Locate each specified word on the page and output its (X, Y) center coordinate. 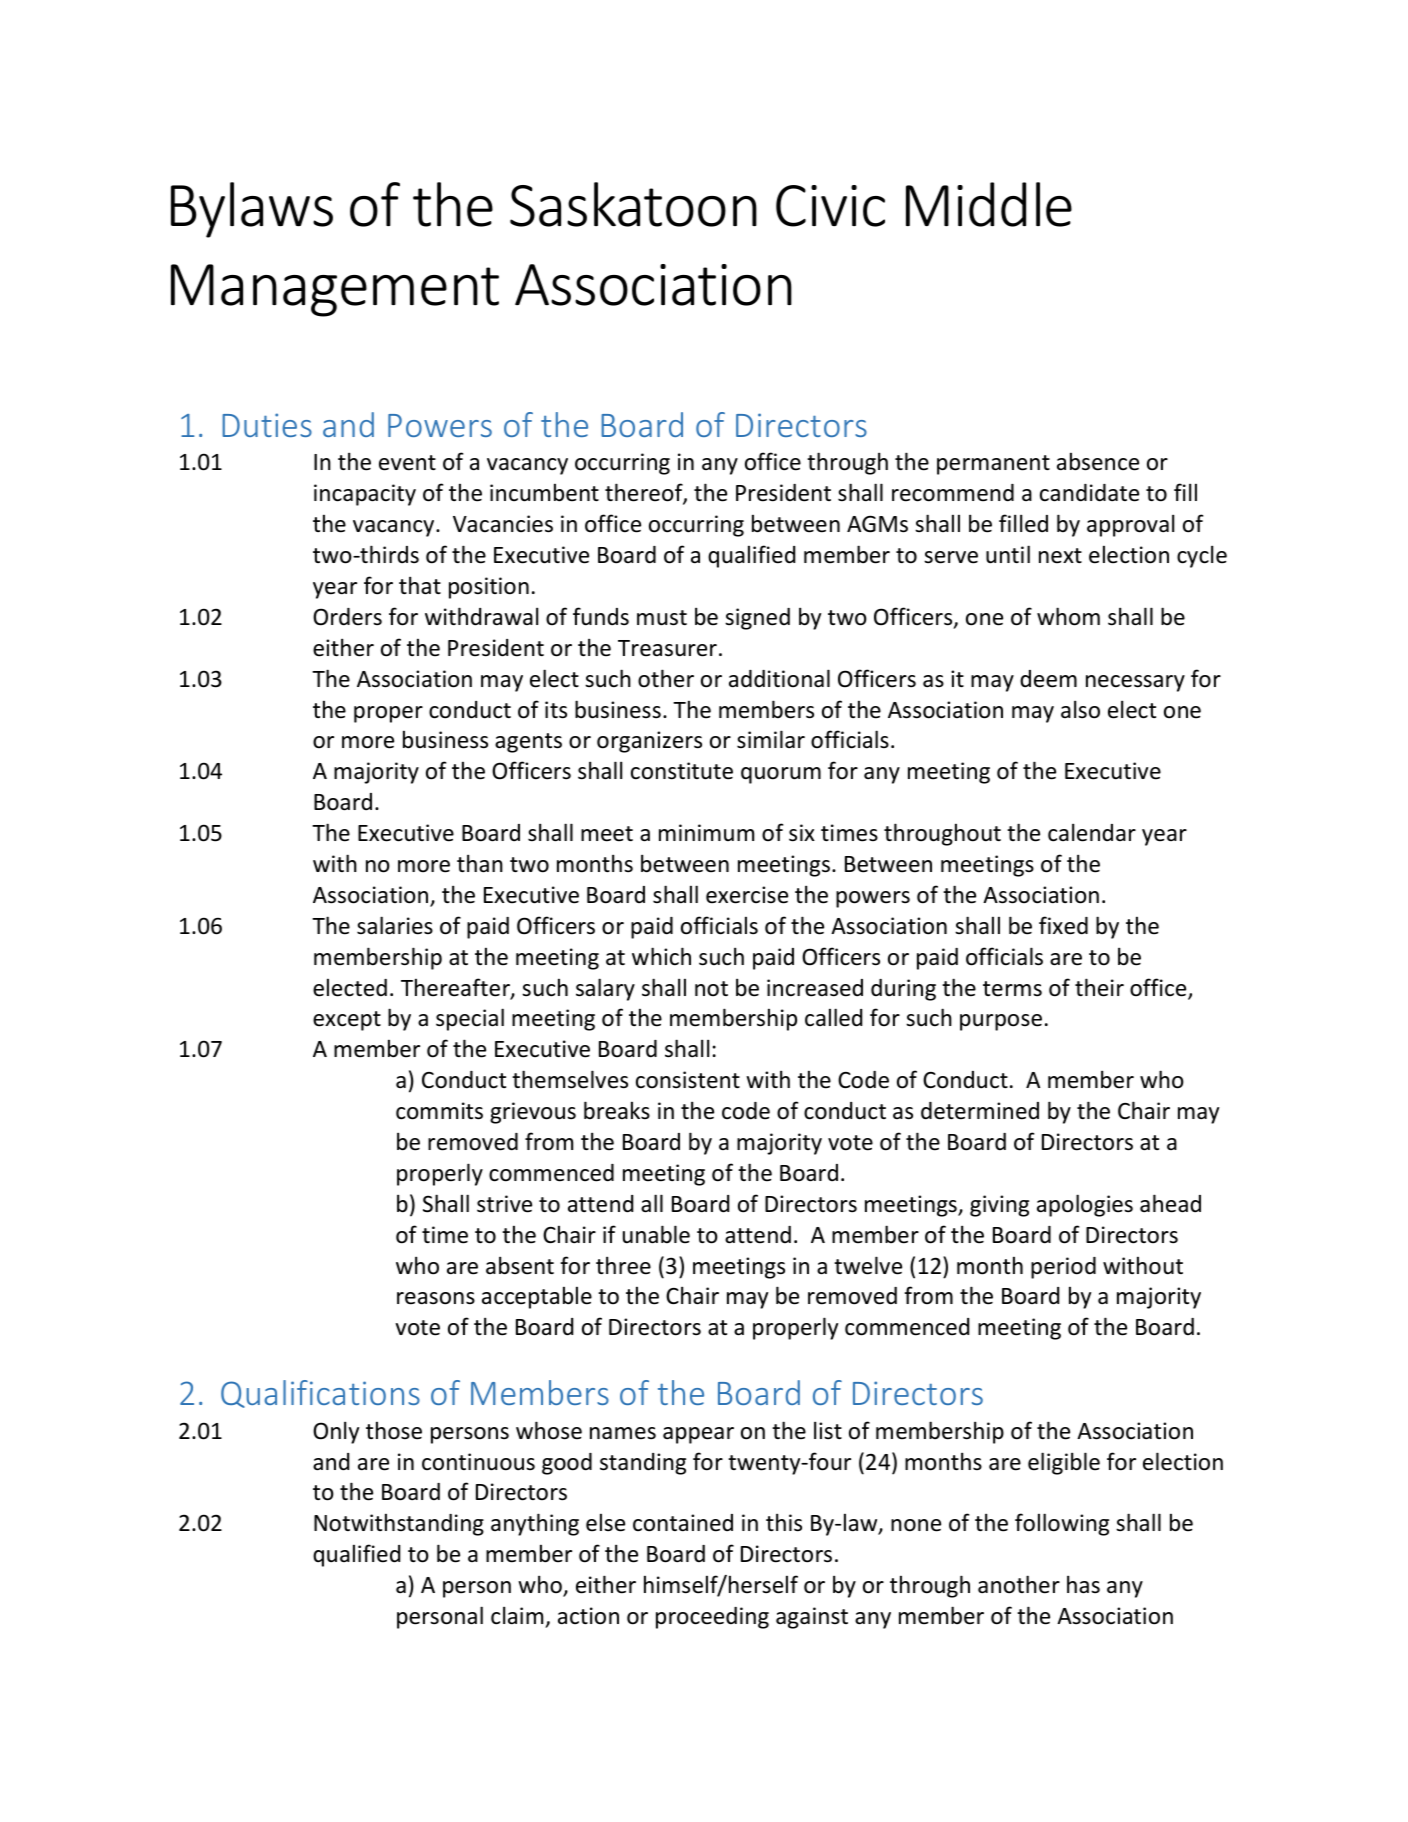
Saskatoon (633, 204)
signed (757, 619)
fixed (1063, 925)
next (1060, 556)
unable (656, 1234)
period (1063, 1268)
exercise (747, 895)
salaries (395, 925)
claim (517, 1615)
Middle (989, 204)
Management (335, 290)
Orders (347, 617)
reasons (436, 1298)
